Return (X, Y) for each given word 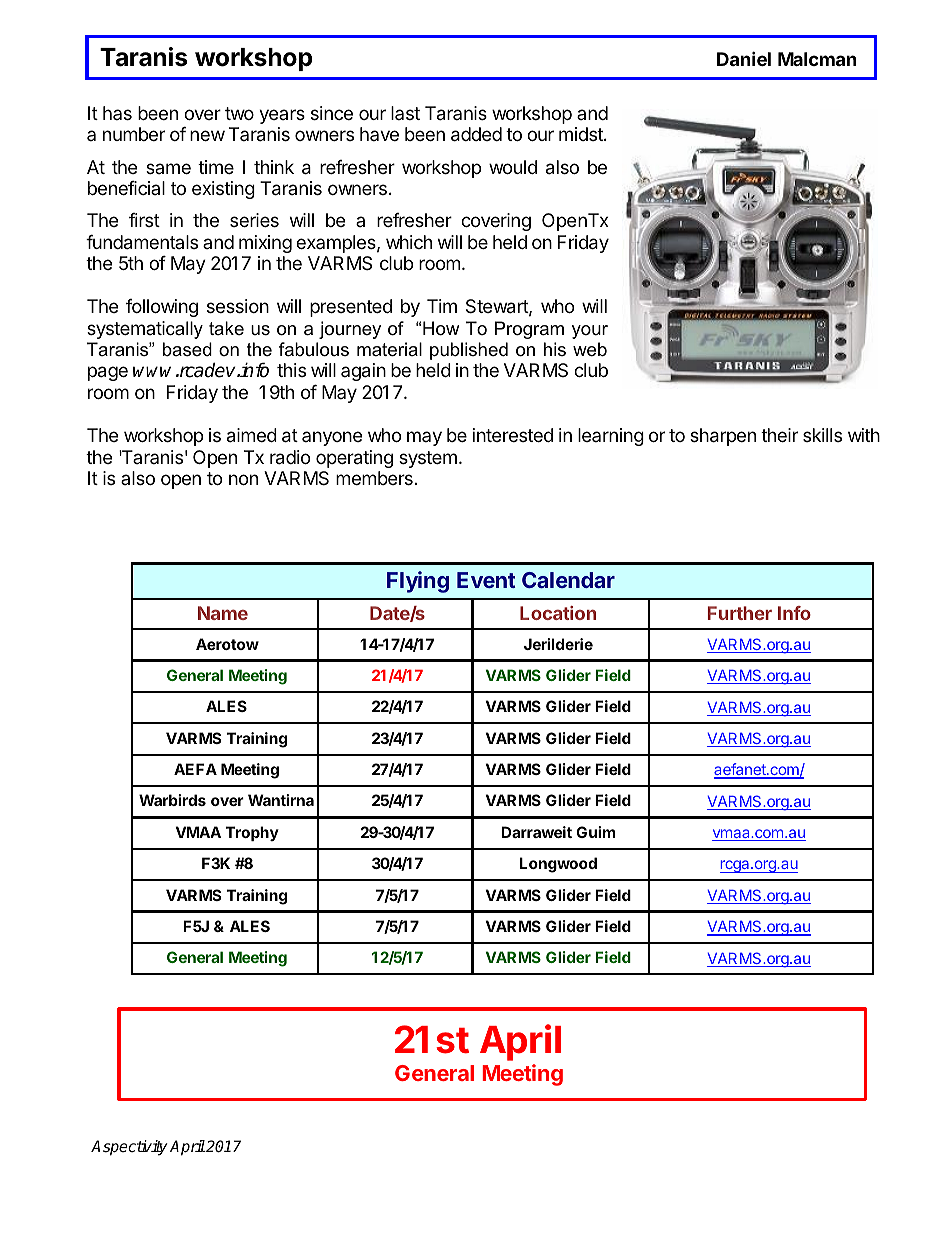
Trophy (252, 833)
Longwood (558, 865)
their (779, 435)
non (243, 479)
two (239, 113)
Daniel (744, 58)
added (476, 134)
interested (513, 435)
